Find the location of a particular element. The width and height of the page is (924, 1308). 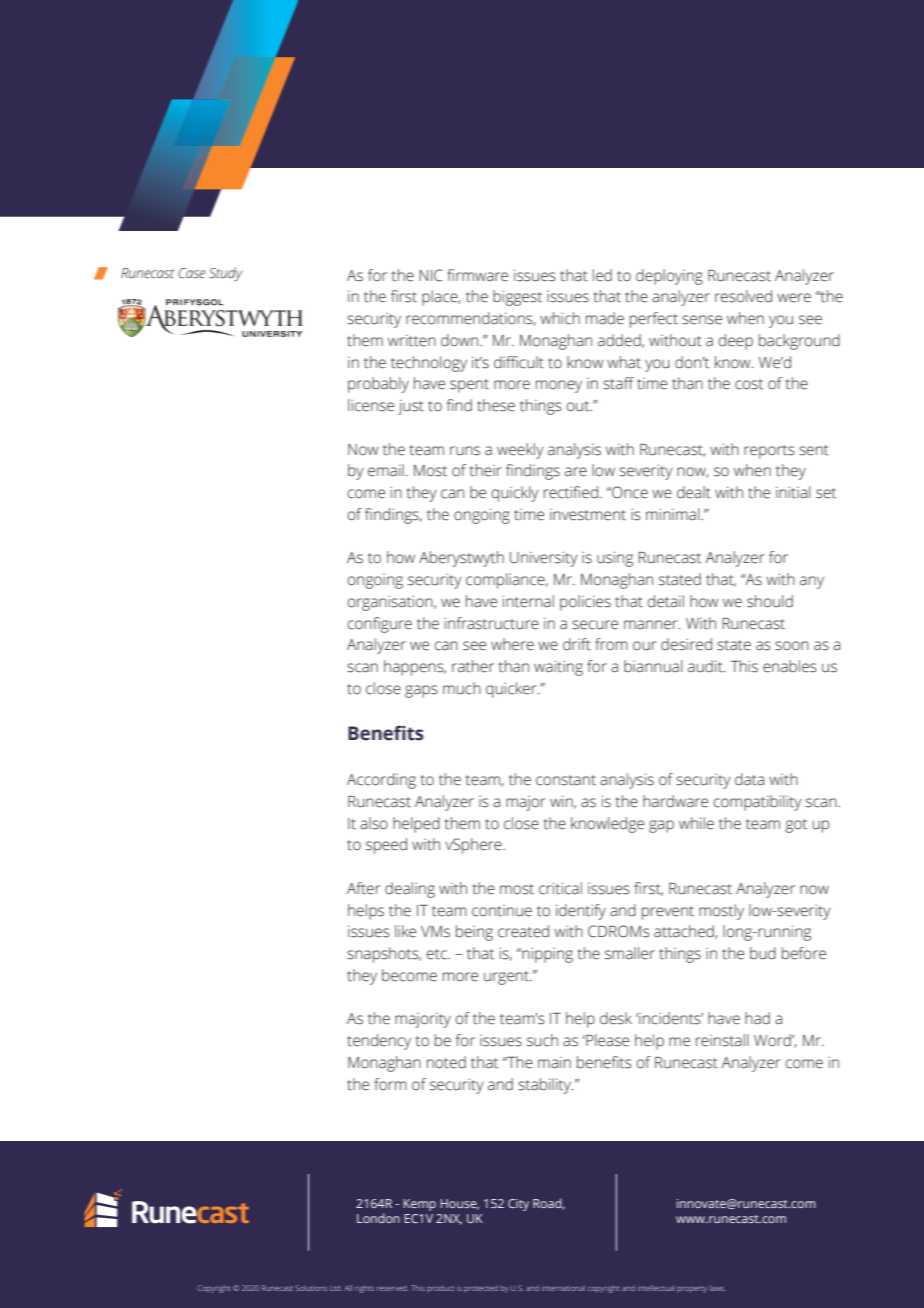

should is located at coordinates (770, 601).
